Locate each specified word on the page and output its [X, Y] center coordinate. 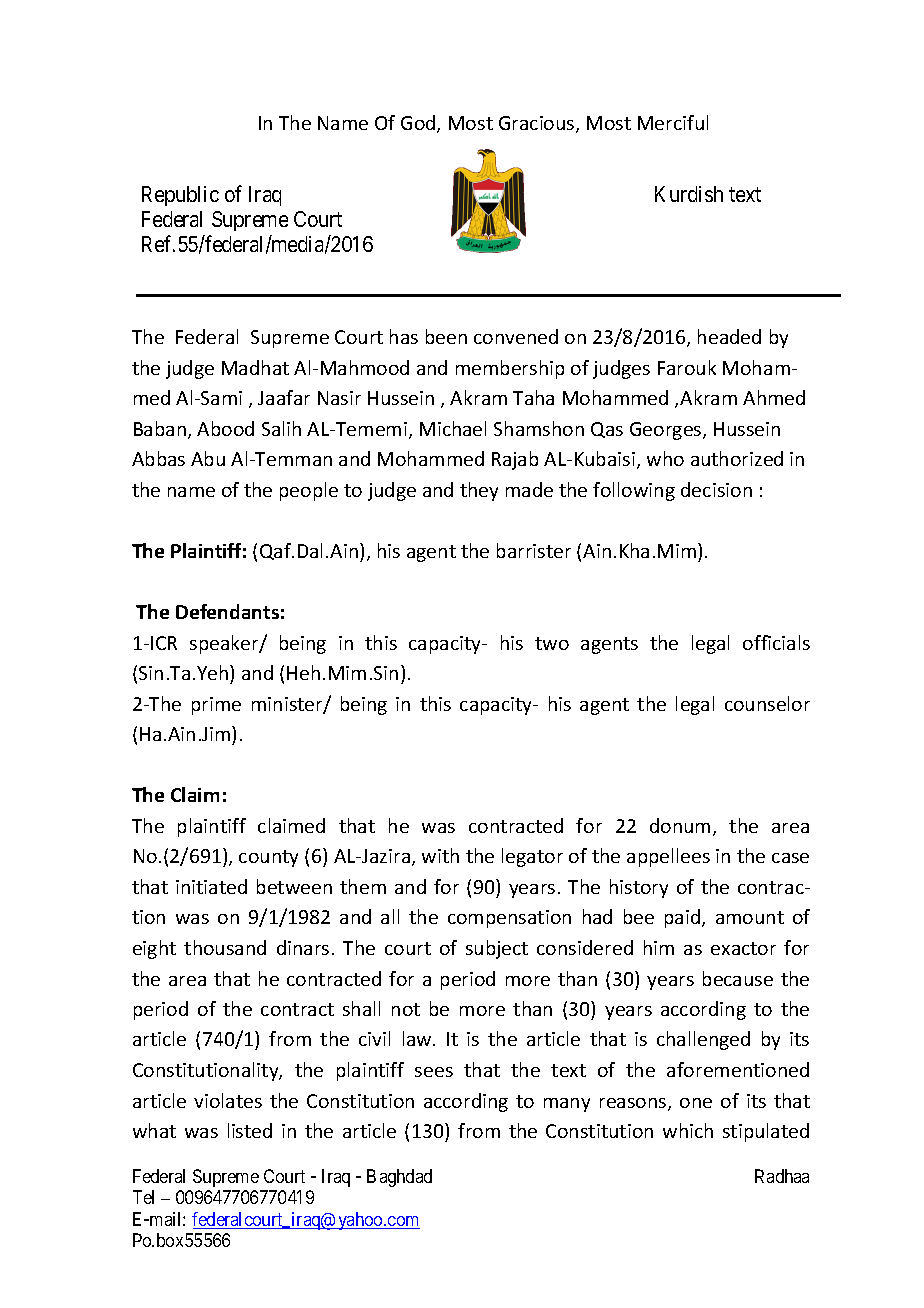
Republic [180, 196]
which [688, 1130]
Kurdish [689, 194]
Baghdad [399, 1178]
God [419, 124]
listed [250, 1130]
